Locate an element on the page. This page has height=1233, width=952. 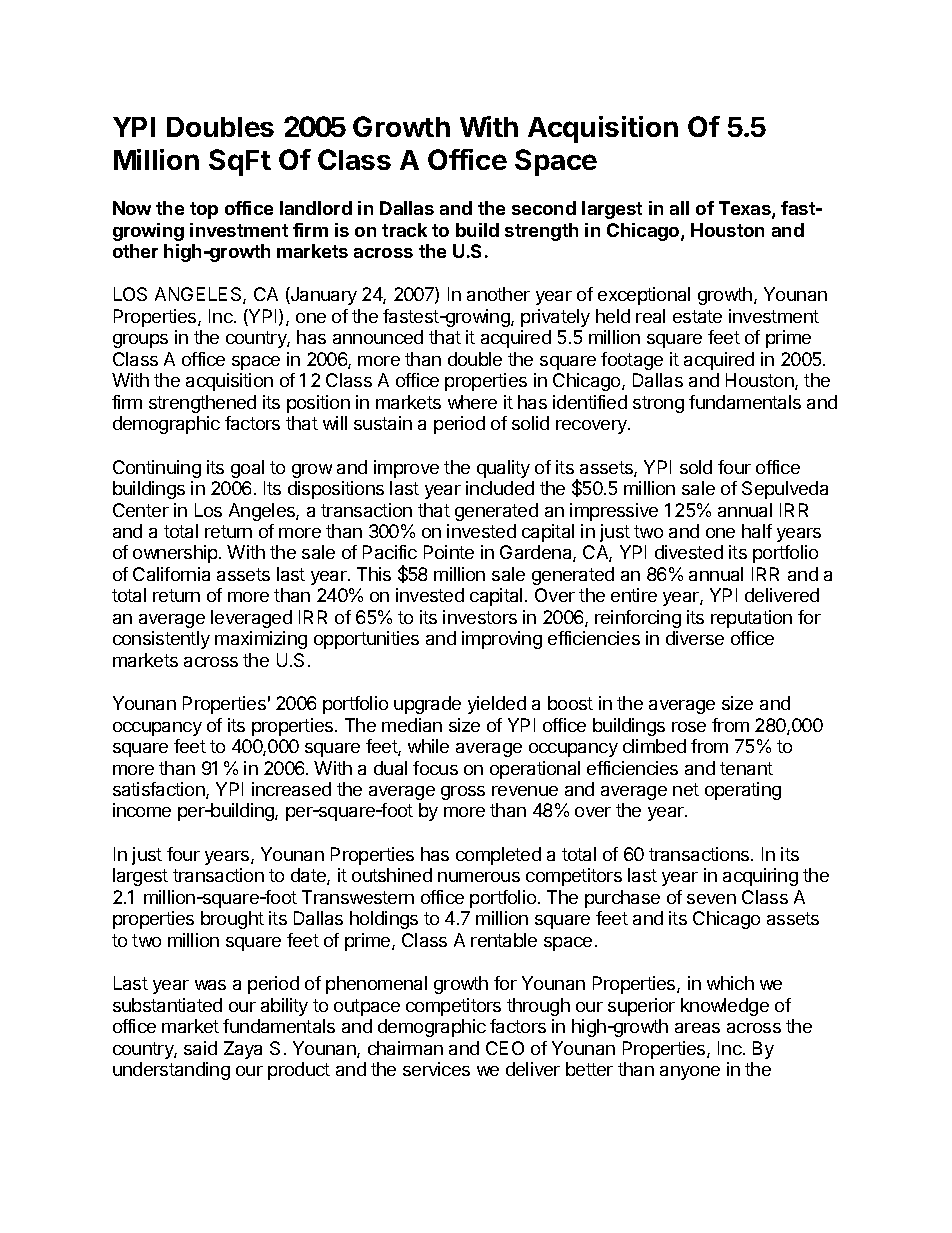
Texas is located at coordinates (746, 209).
